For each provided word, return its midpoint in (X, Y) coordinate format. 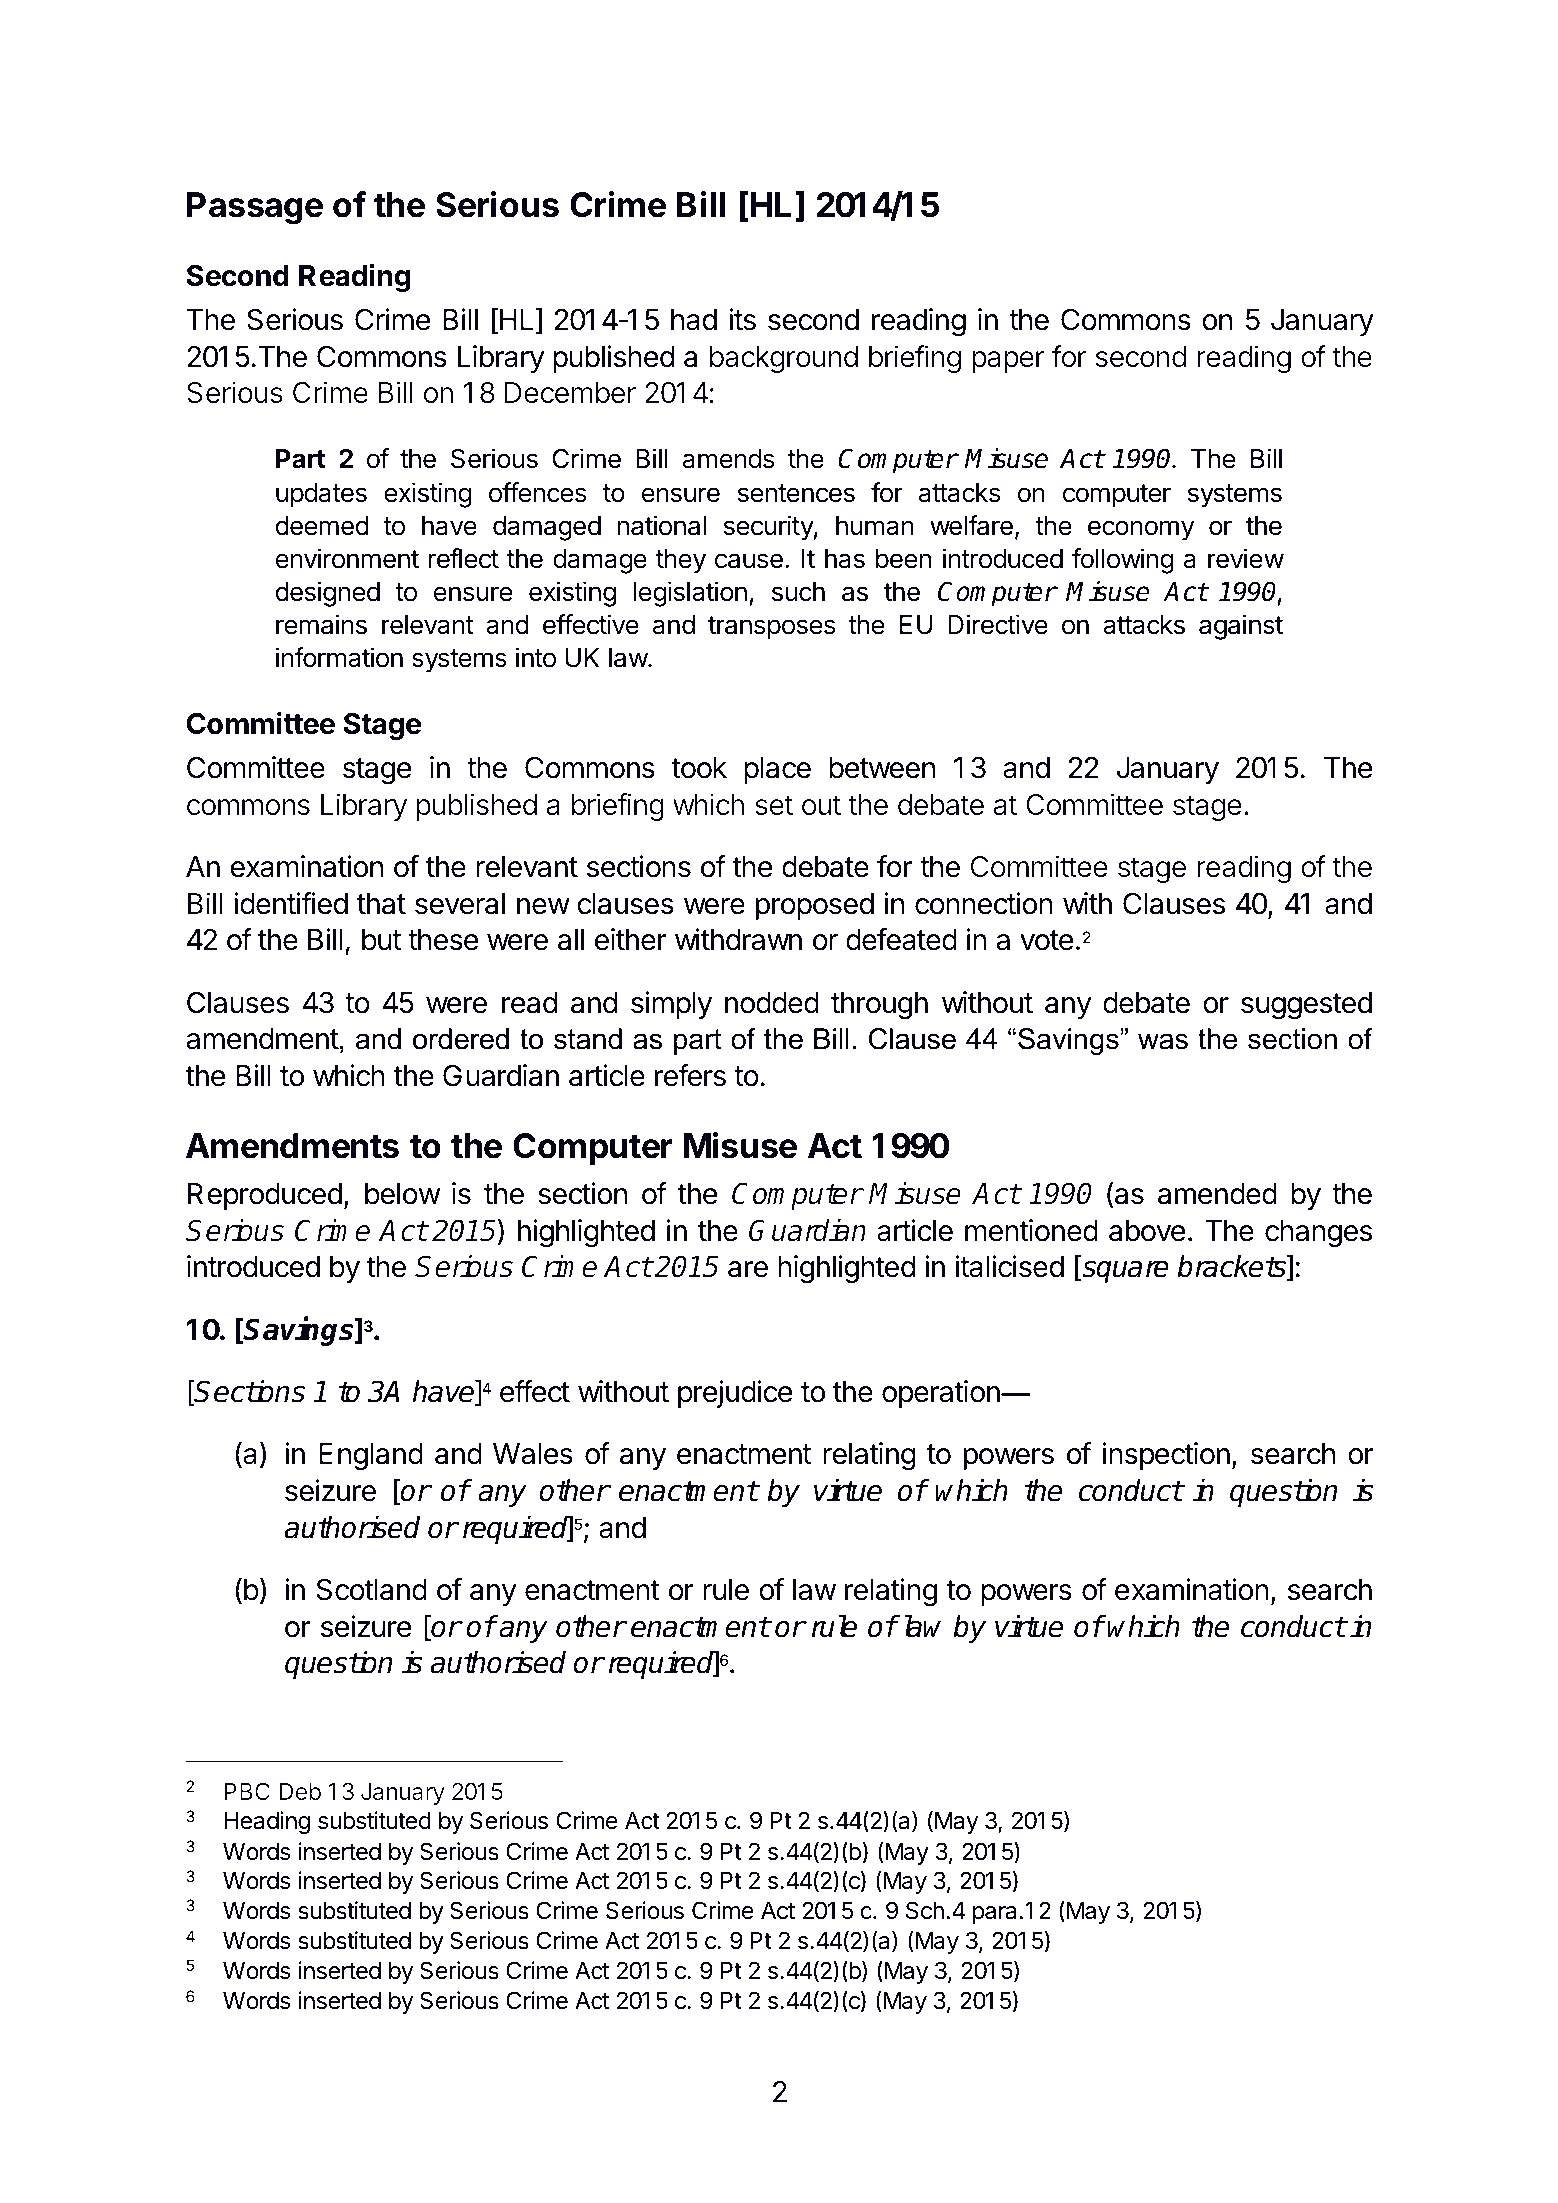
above (1147, 1231)
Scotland (372, 1589)
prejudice (735, 1394)
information (339, 657)
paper (1008, 362)
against (1241, 627)
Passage (255, 208)
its (742, 319)
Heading (267, 1822)
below (403, 1194)
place (777, 770)
